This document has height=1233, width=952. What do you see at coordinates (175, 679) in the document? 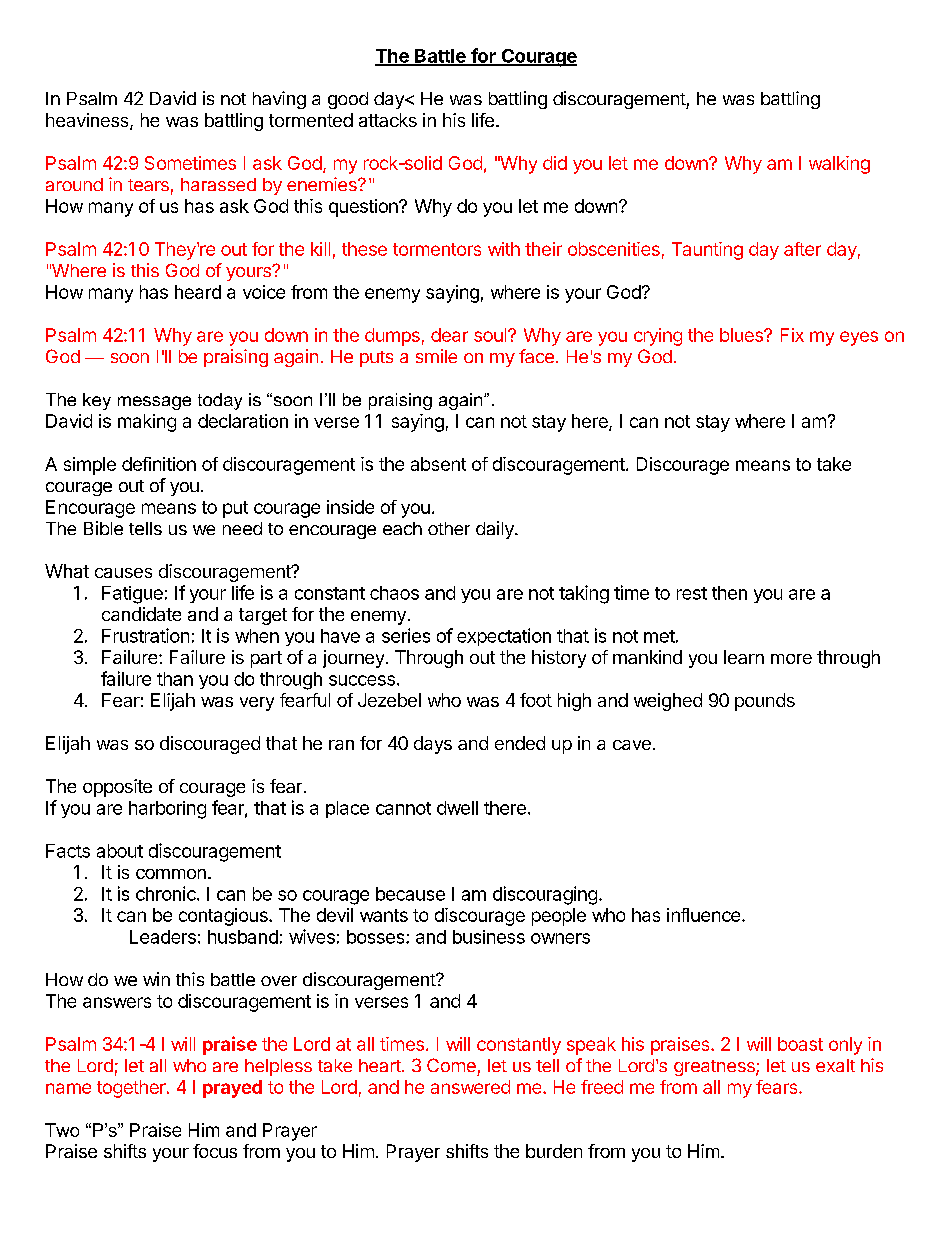
I see `than` at bounding box center [175, 679].
